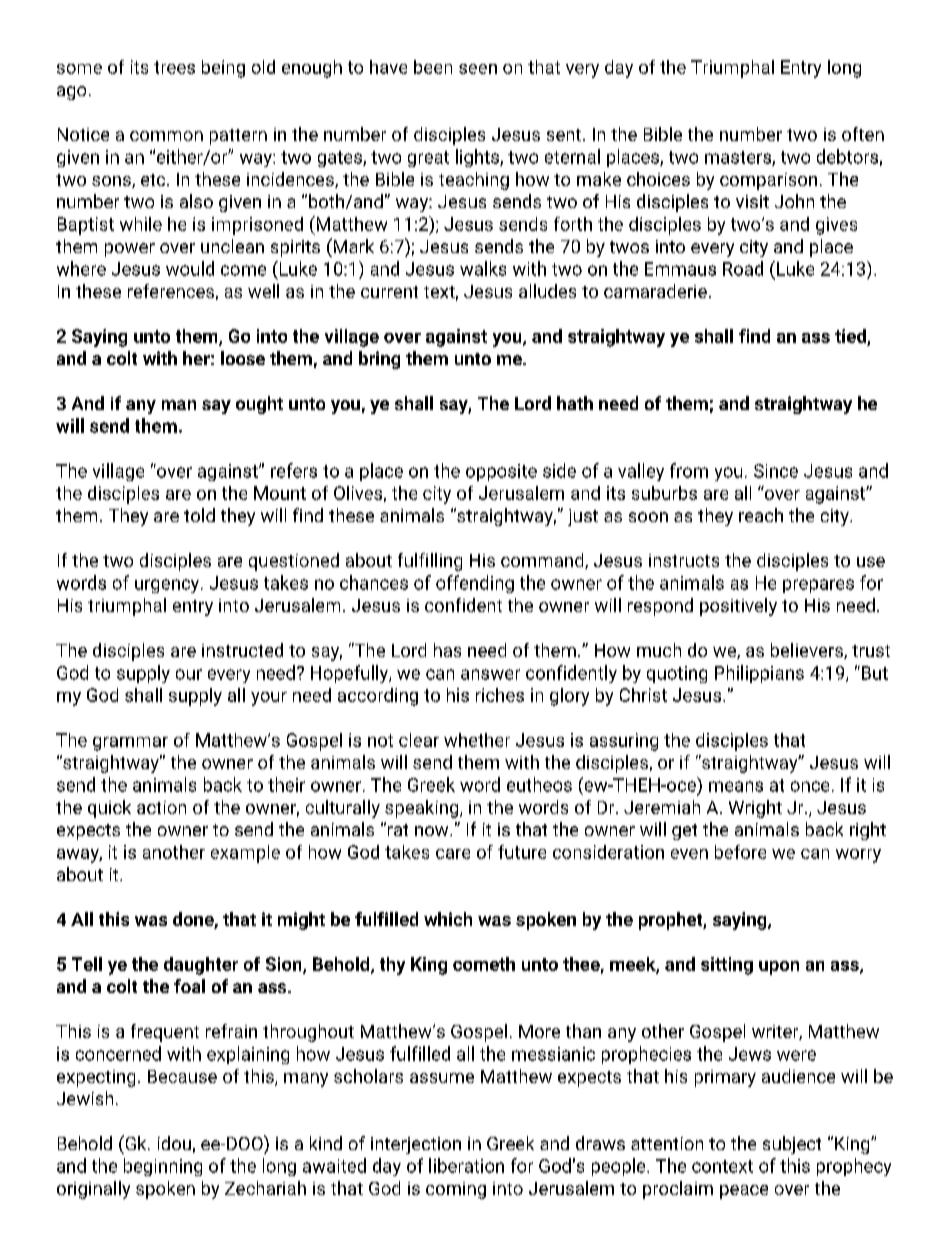 The height and width of the document is (1233, 952). Describe the element at coordinates (776, 471) in the document. I see `Since` at that location.
